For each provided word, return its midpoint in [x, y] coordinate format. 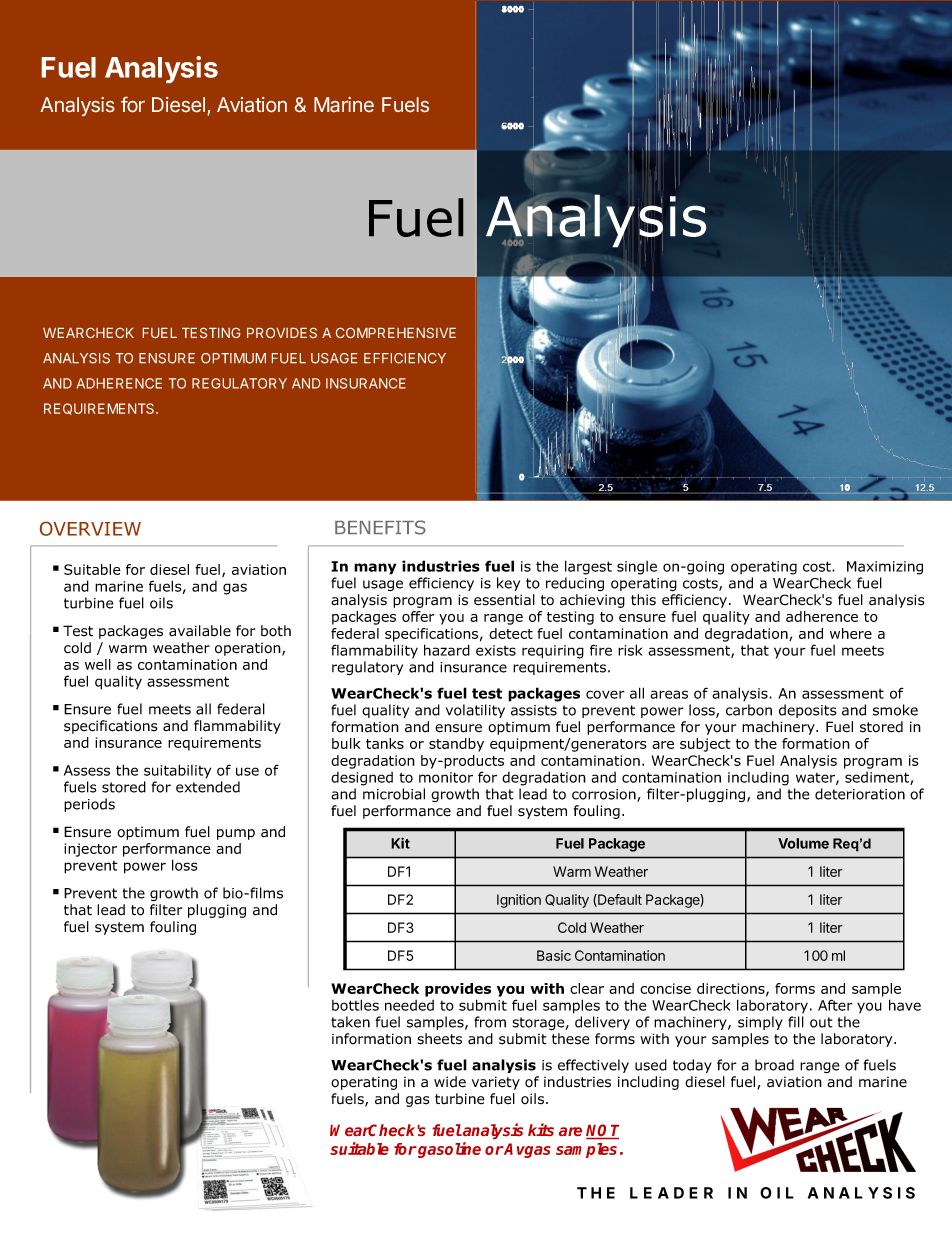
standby [456, 745]
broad [774, 1065]
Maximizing [885, 568]
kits [541, 1129]
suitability [177, 771]
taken [350, 1022]
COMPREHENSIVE [396, 333]
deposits [807, 711]
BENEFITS [380, 527]
